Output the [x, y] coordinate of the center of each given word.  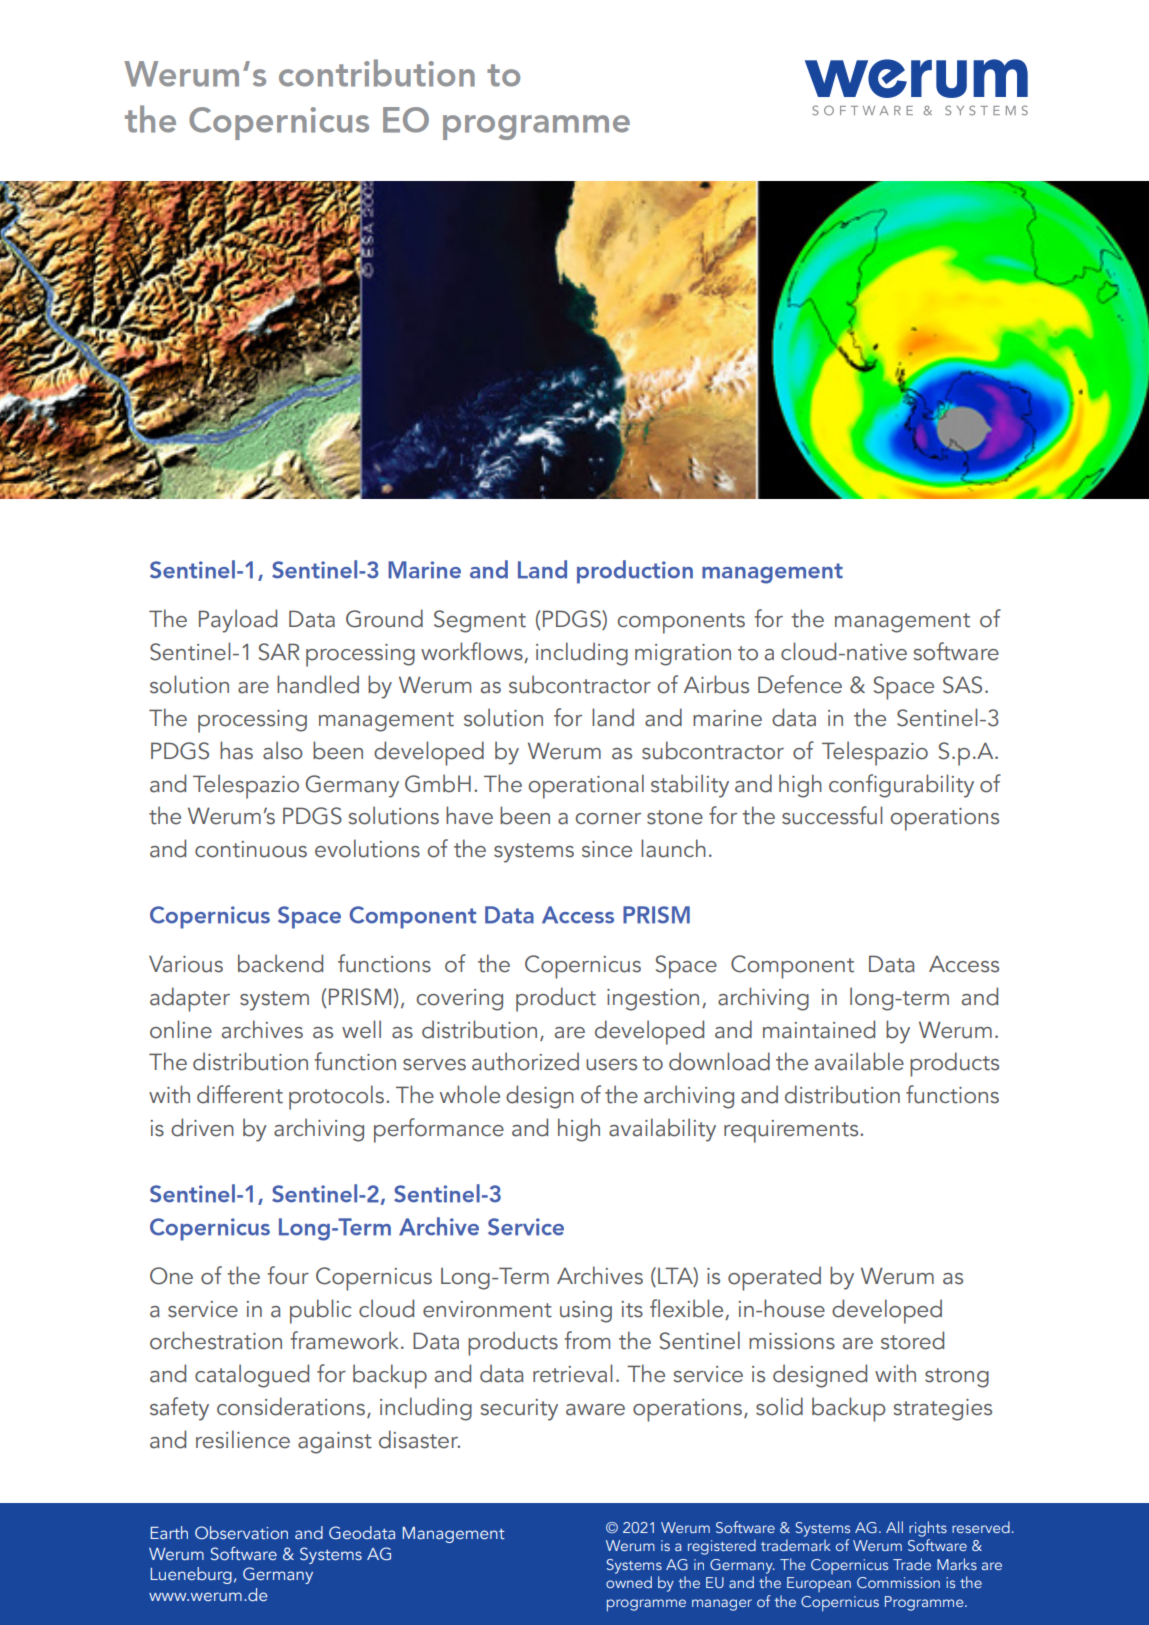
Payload [238, 621]
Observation [241, 1532]
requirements [792, 1131]
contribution [377, 73]
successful [832, 815]
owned [629, 1582]
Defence [800, 684]
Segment [480, 621]
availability [662, 1130]
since [607, 849]
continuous [251, 849]
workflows [473, 652]
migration [683, 655]
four [288, 1275]
